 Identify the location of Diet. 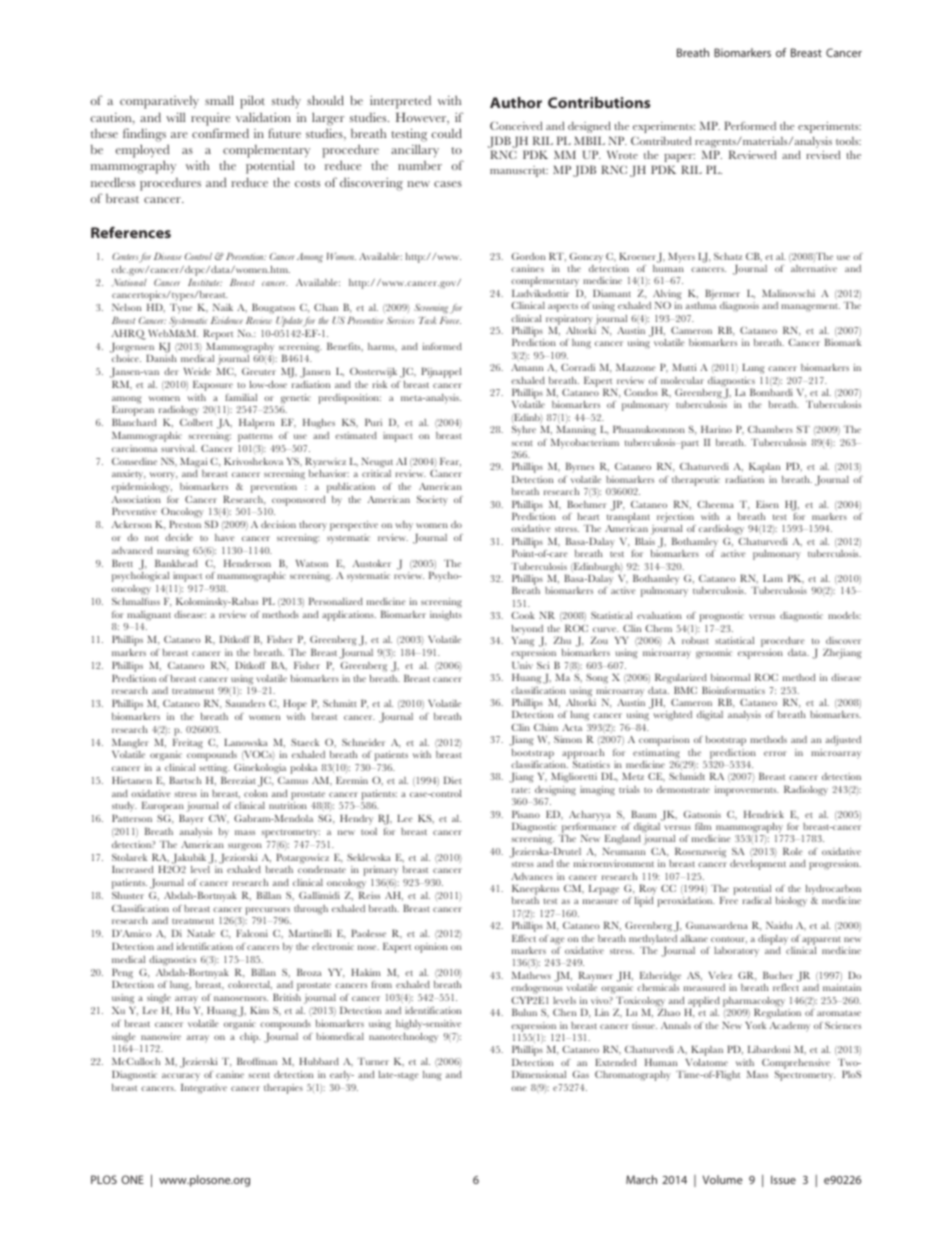
(453, 780).
